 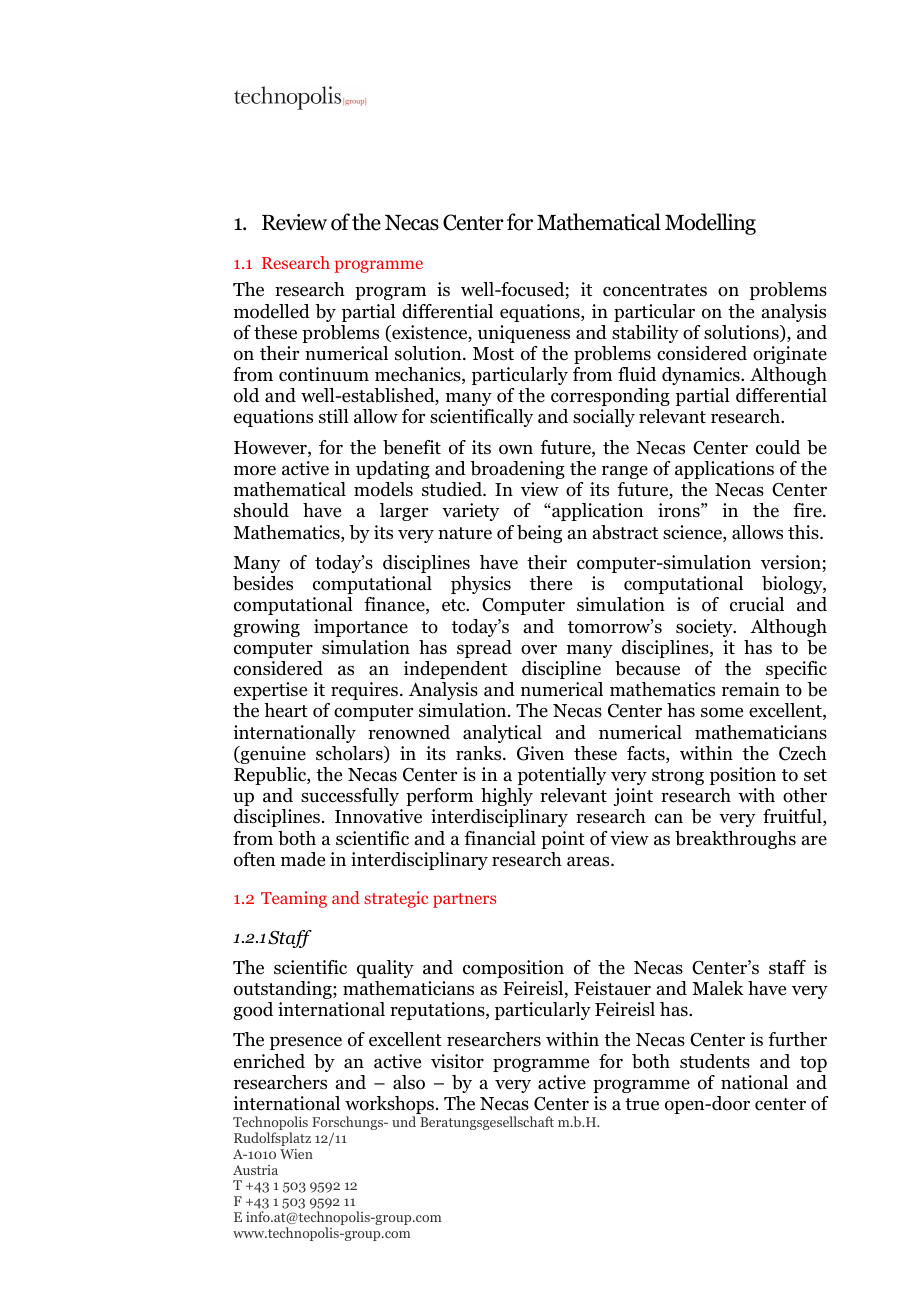 I want to click on uniqueness, so click(x=524, y=334).
